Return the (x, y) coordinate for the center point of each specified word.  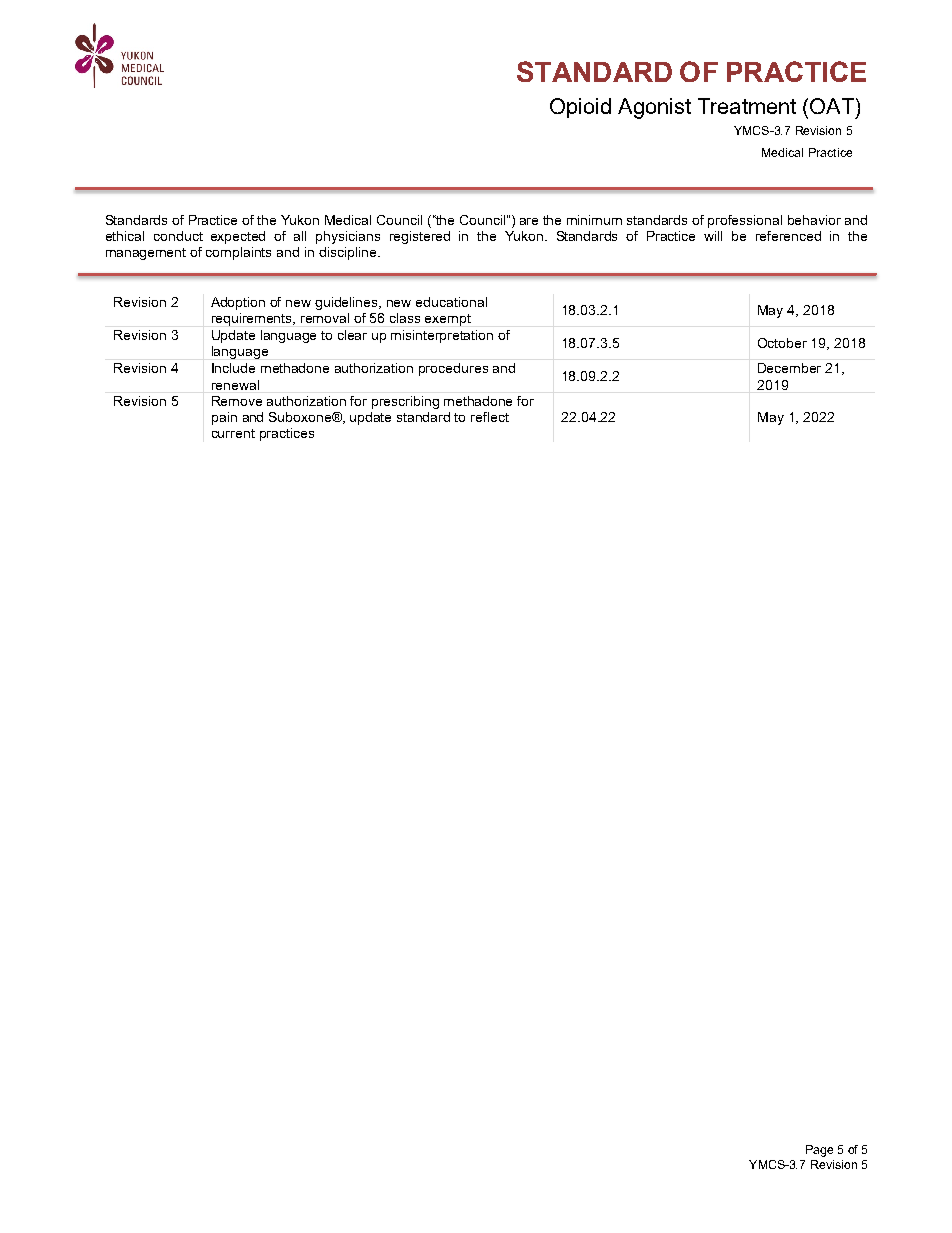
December (789, 368)
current (233, 433)
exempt (448, 320)
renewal (235, 385)
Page (819, 1151)
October (782, 343)
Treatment (747, 106)
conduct (178, 236)
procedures (453, 369)
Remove (237, 401)
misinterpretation (442, 336)
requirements (253, 319)
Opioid (580, 108)
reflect (490, 417)
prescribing (405, 402)
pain (224, 418)
